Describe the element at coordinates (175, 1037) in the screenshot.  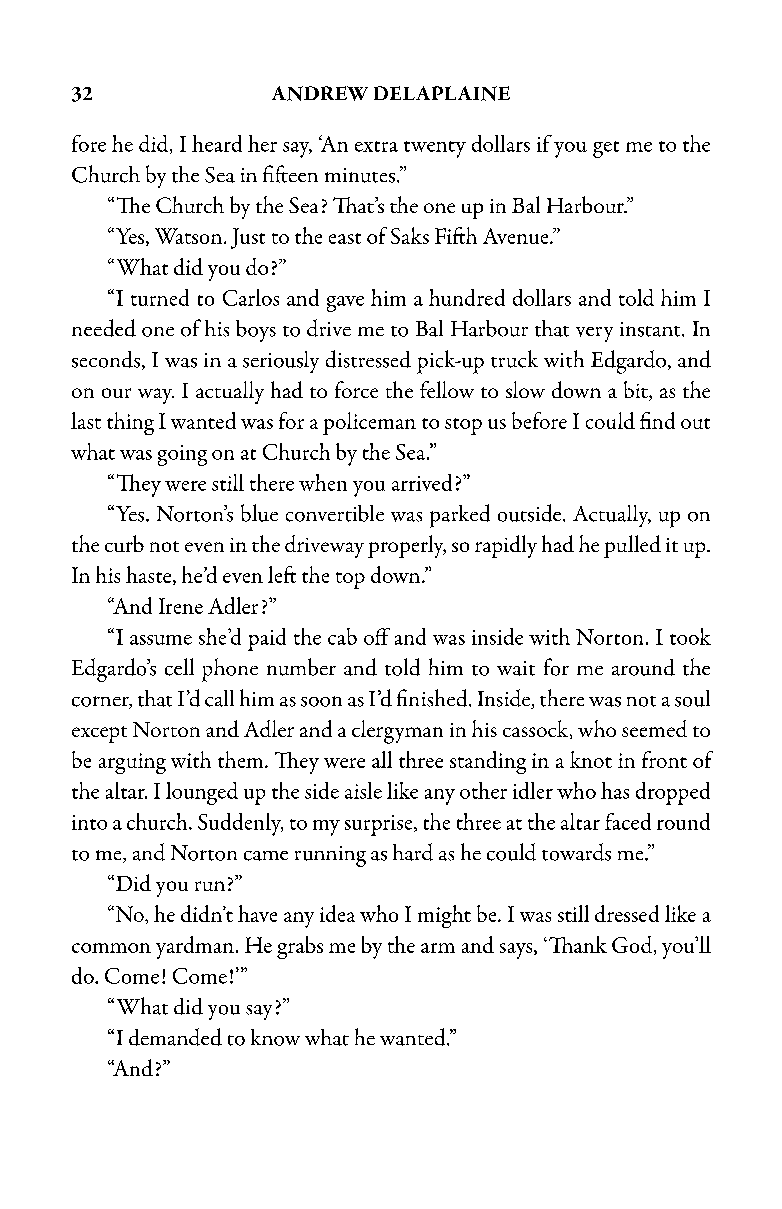
I see `demanded` at that location.
